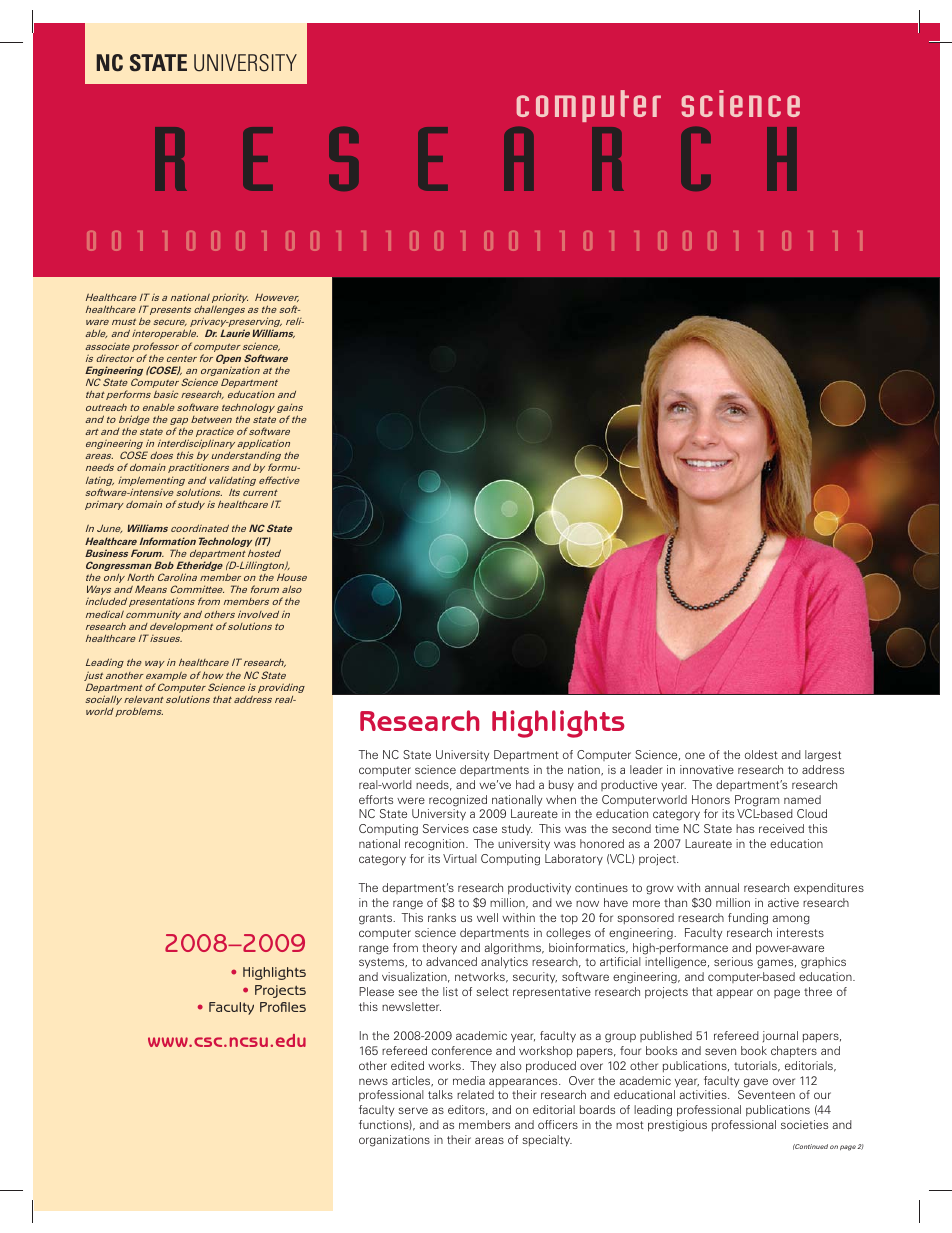  What do you see at coordinates (462, 1050) in the screenshot?
I see `conference` at bounding box center [462, 1050].
